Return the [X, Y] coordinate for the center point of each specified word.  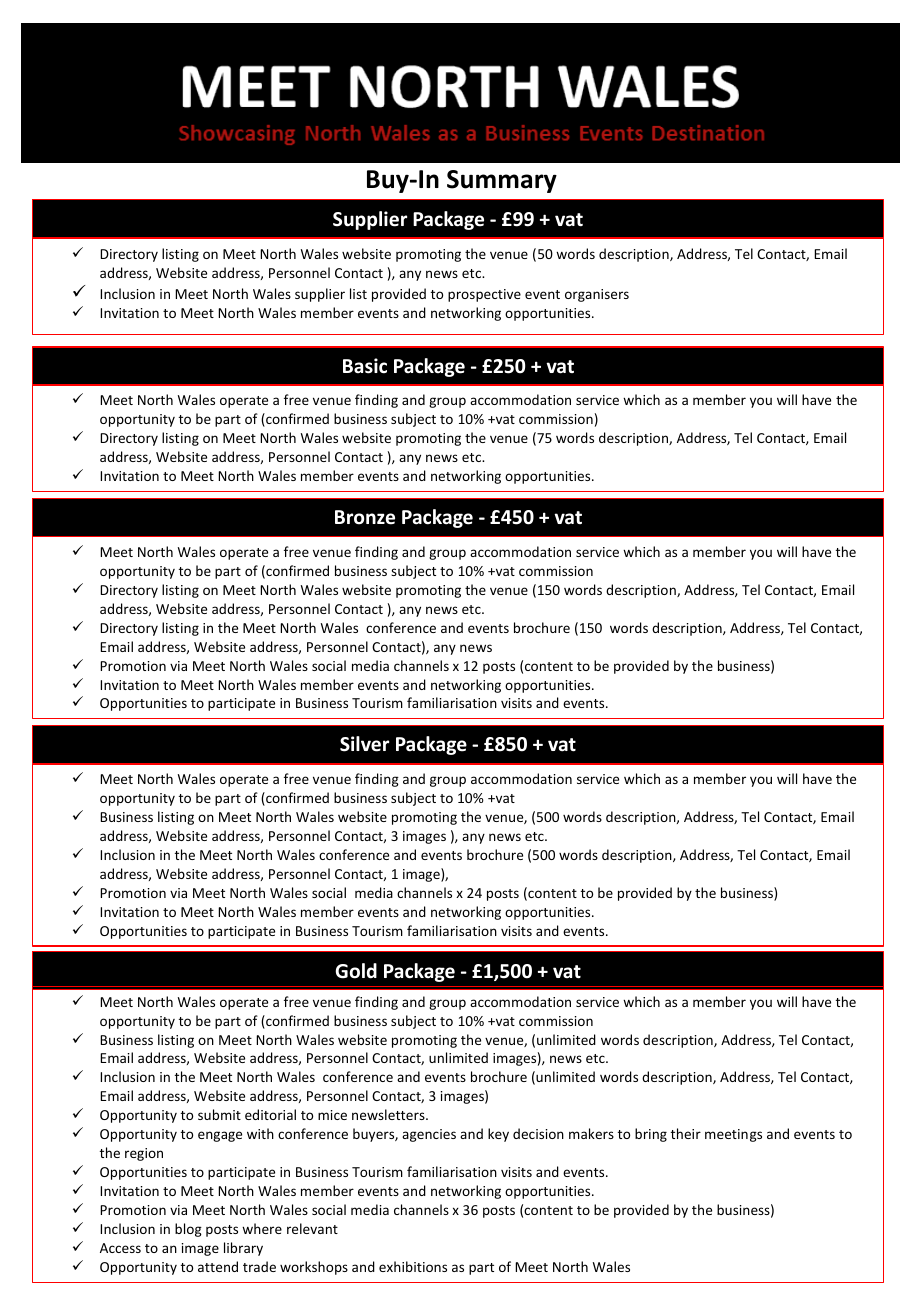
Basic [365, 366]
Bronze [365, 517]
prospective [484, 295]
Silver [364, 744]
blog [188, 1230]
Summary [502, 181]
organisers [597, 295]
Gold [356, 971]
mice [332, 1115]
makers [591, 1133]
